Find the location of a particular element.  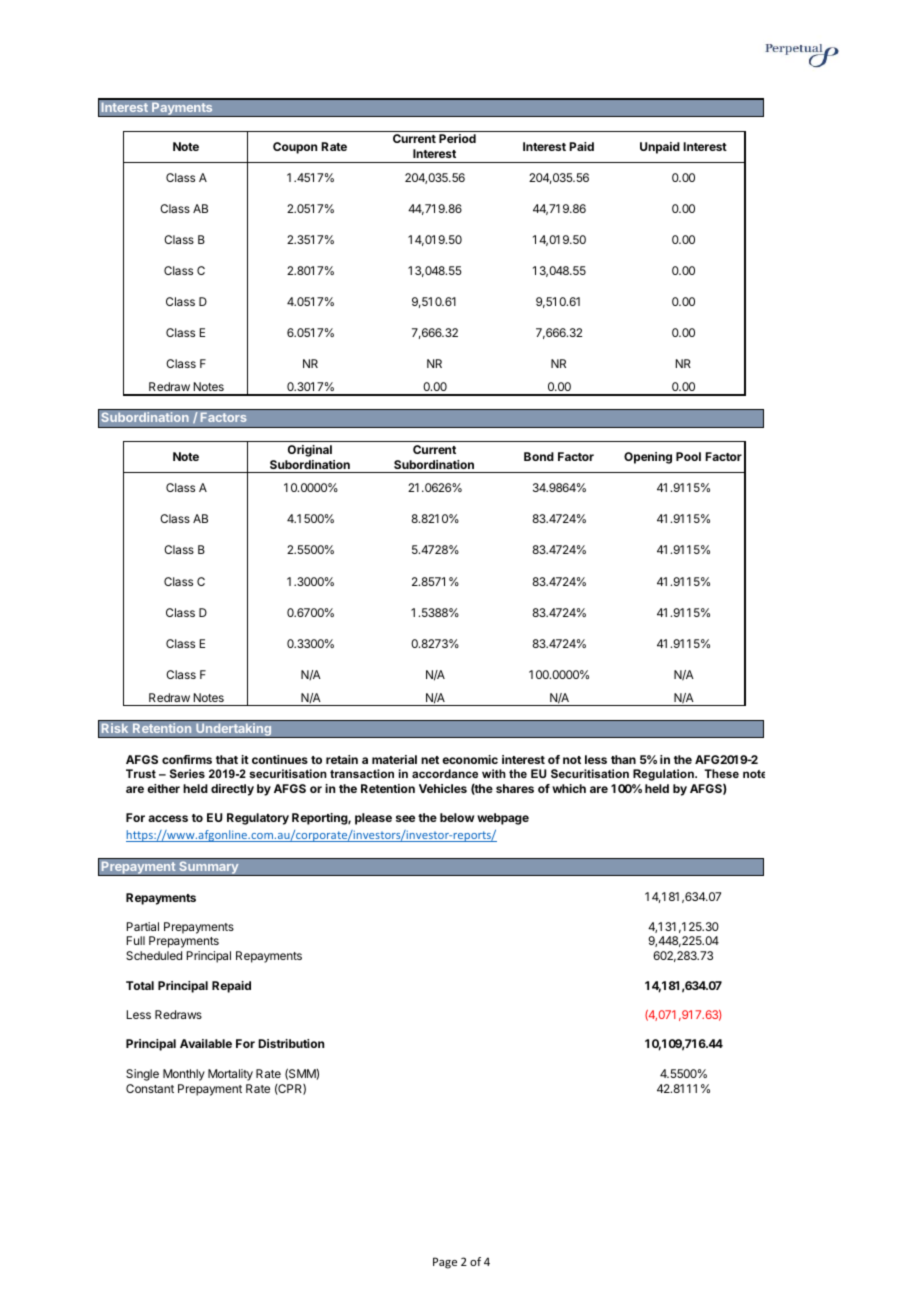

Regulation is located at coordinates (664, 775).
